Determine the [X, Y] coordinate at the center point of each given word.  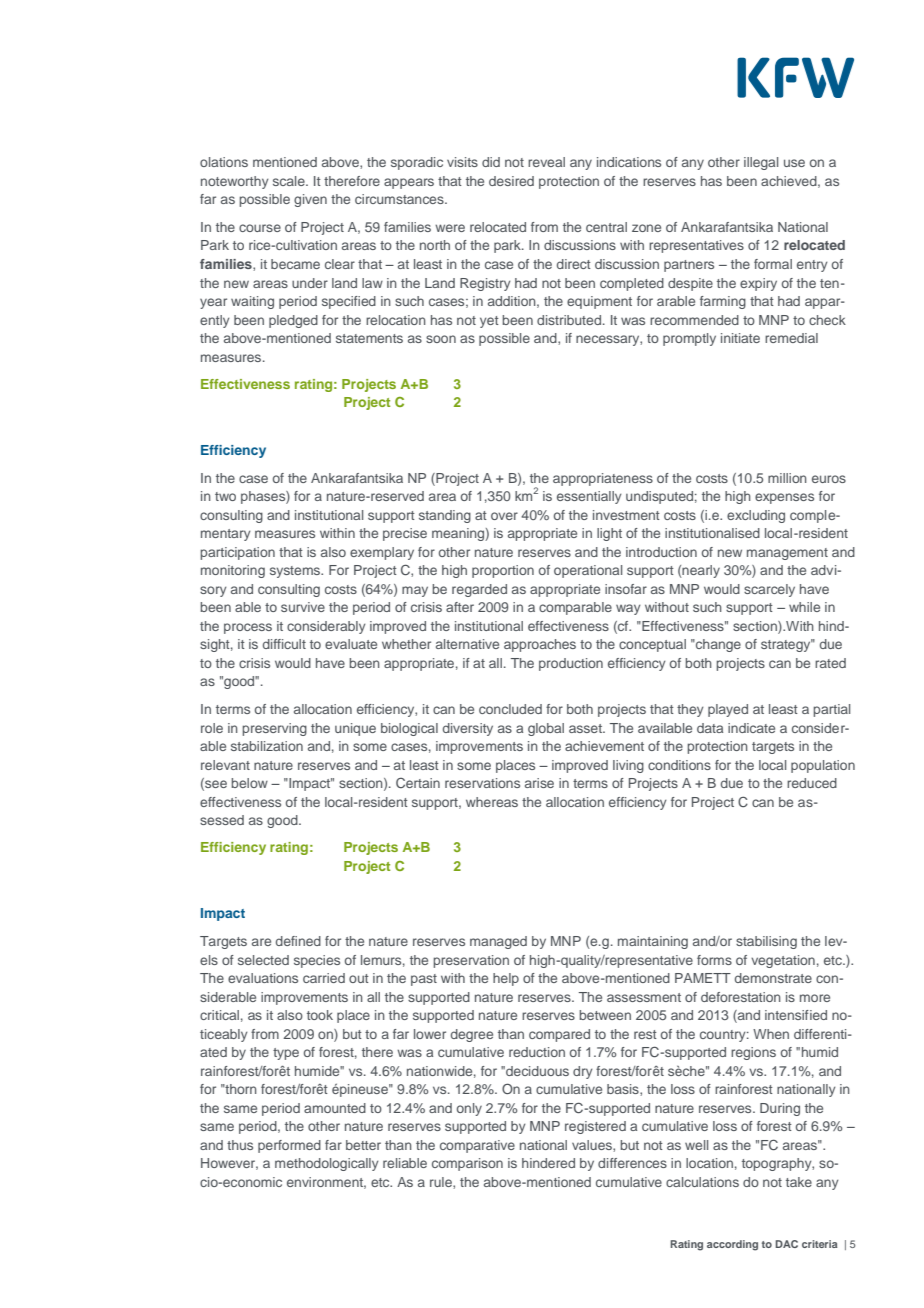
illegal [761, 163]
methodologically [327, 1164]
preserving [274, 729]
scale [290, 181]
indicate [751, 728]
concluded [510, 709]
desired [511, 181]
